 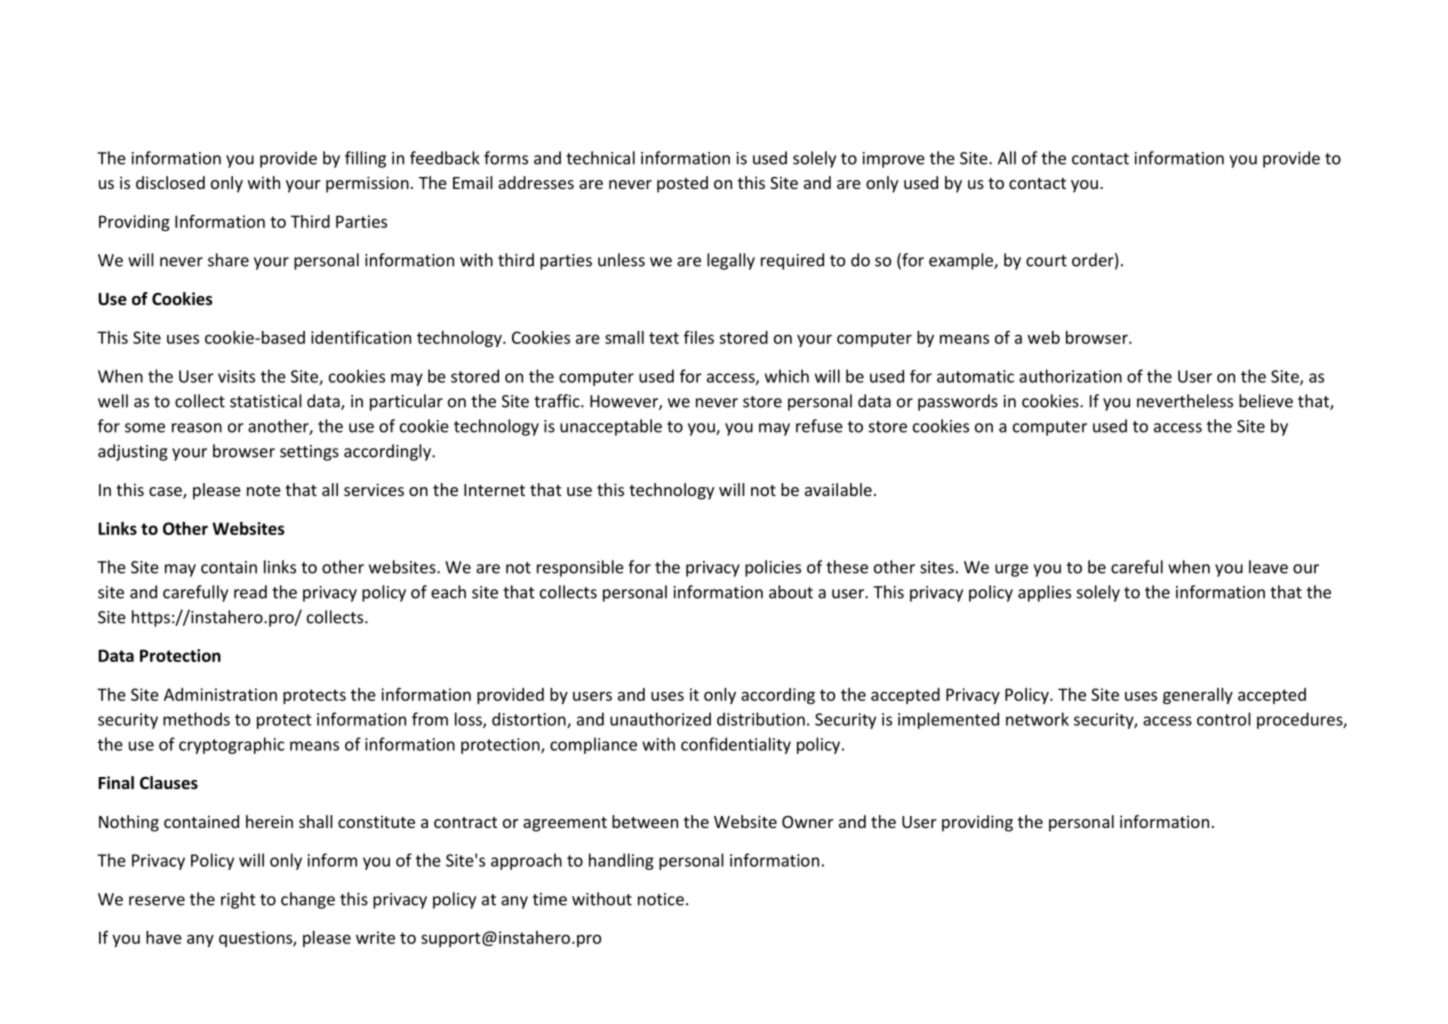 What do you see at coordinates (611, 427) in the screenshot?
I see `unacceptable` at bounding box center [611, 427].
